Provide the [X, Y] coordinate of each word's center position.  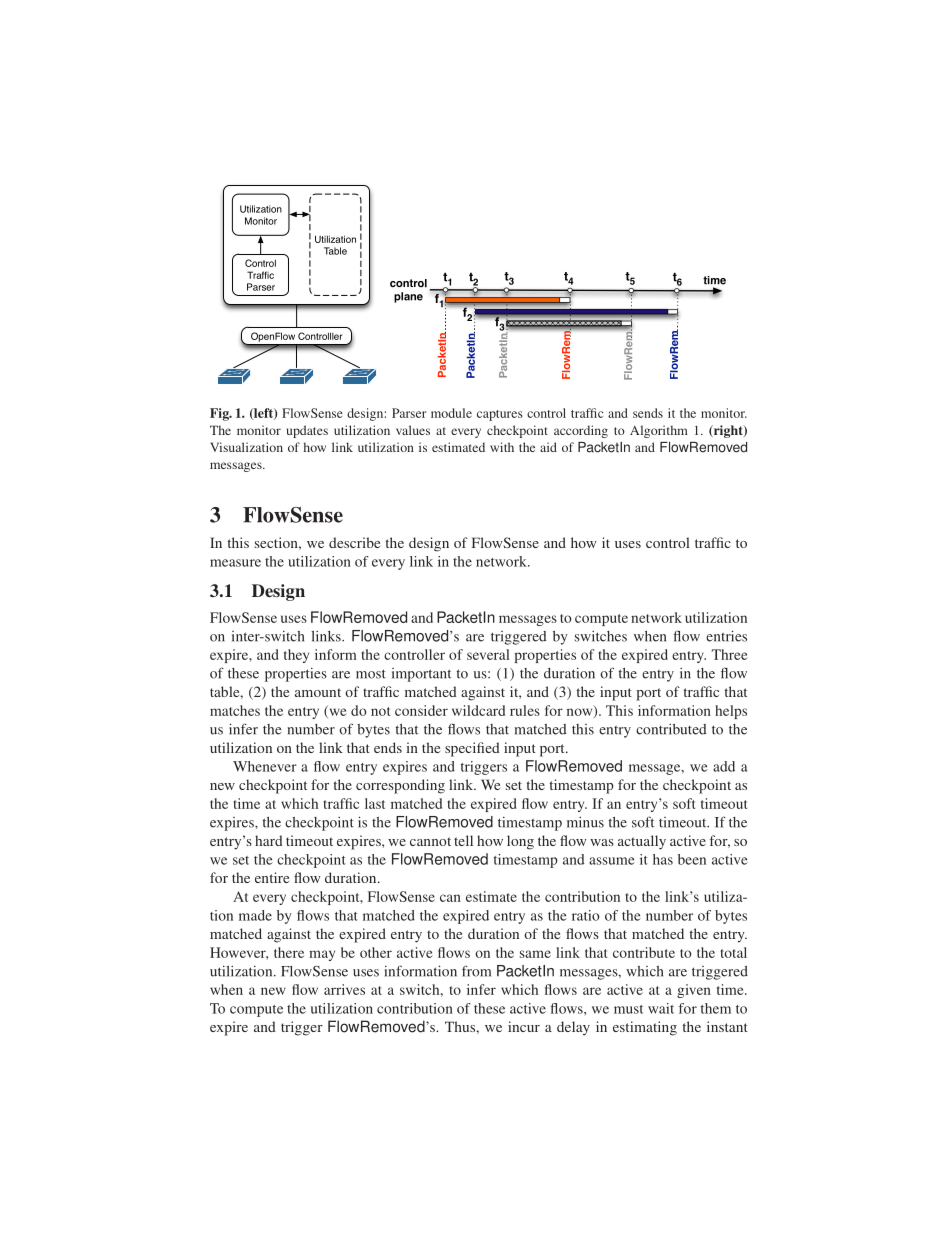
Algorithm [659, 431]
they [296, 656]
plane [408, 297]
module [451, 413]
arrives [344, 989]
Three [730, 654]
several [488, 654]
